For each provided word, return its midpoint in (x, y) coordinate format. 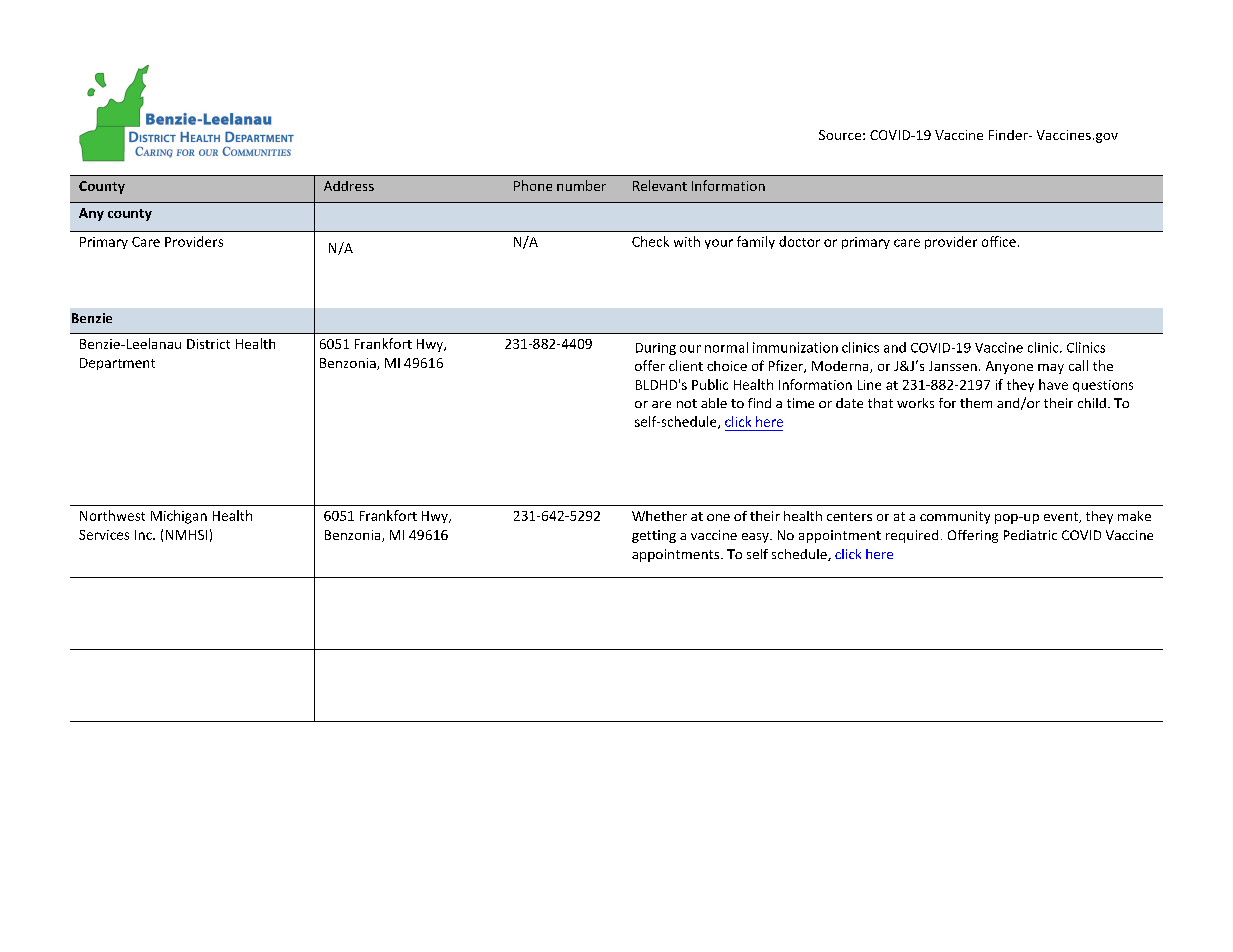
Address (349, 186)
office (999, 241)
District (208, 344)
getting (654, 536)
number (581, 185)
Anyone (1009, 367)
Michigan (179, 517)
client (686, 365)
